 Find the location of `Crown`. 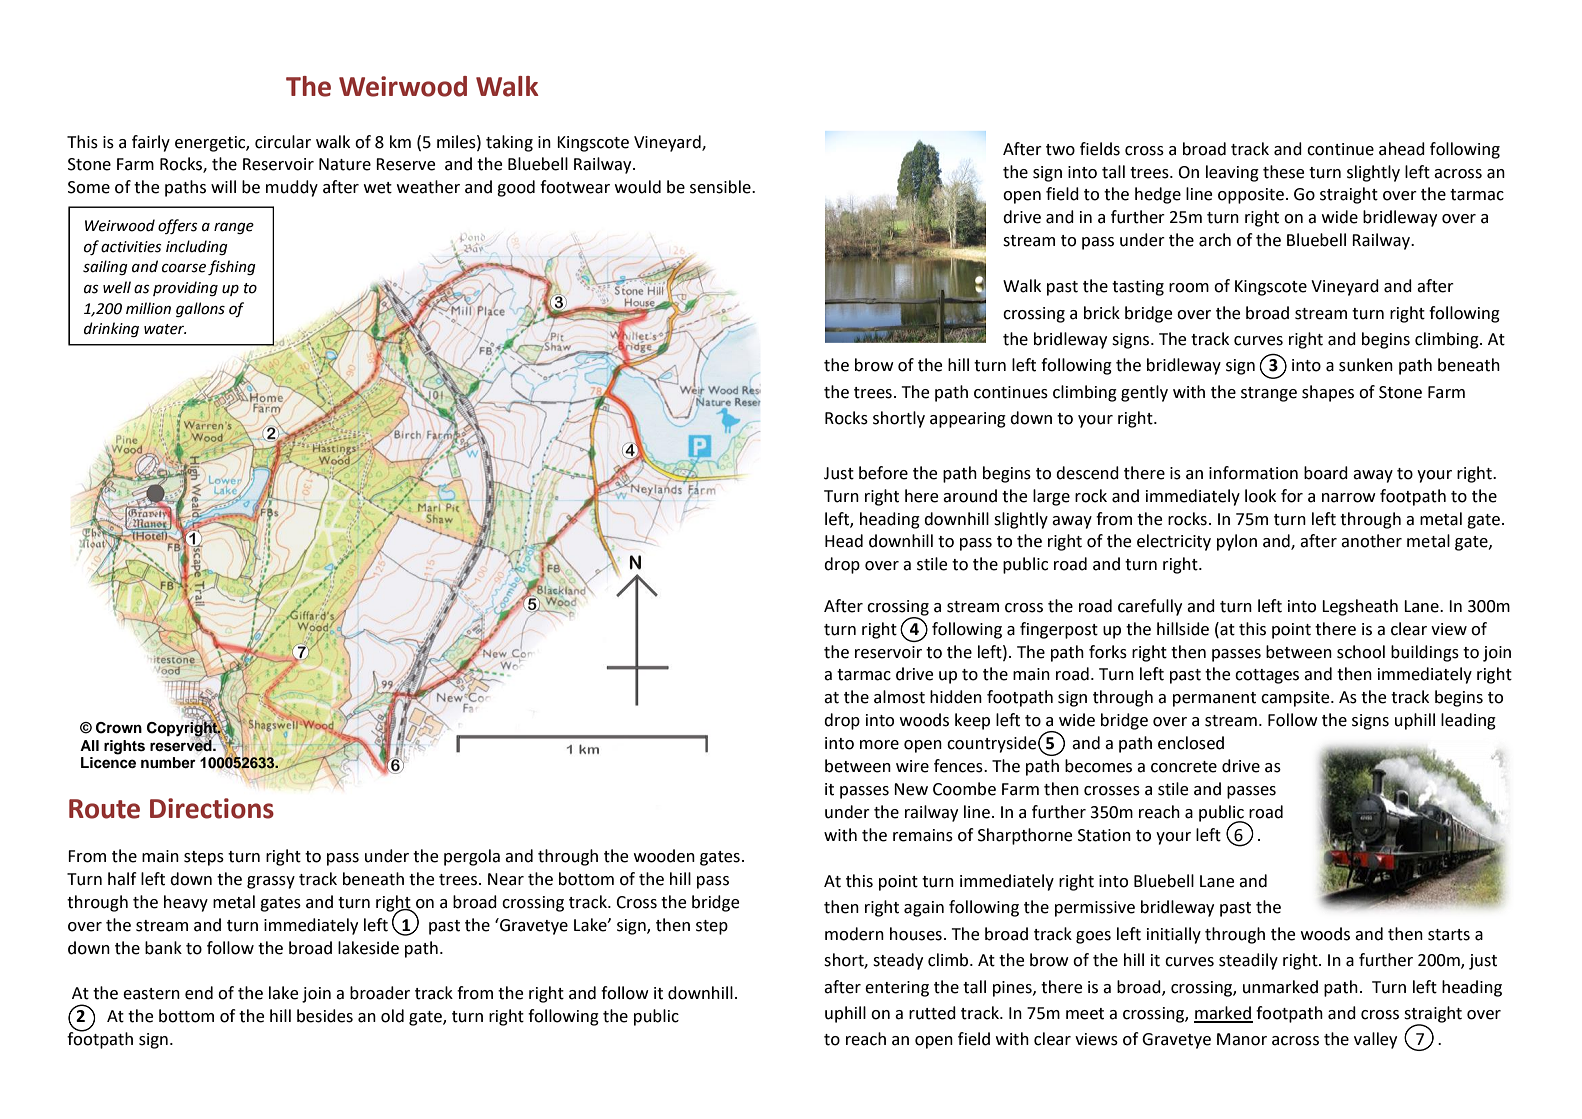

Crown is located at coordinates (119, 728).
